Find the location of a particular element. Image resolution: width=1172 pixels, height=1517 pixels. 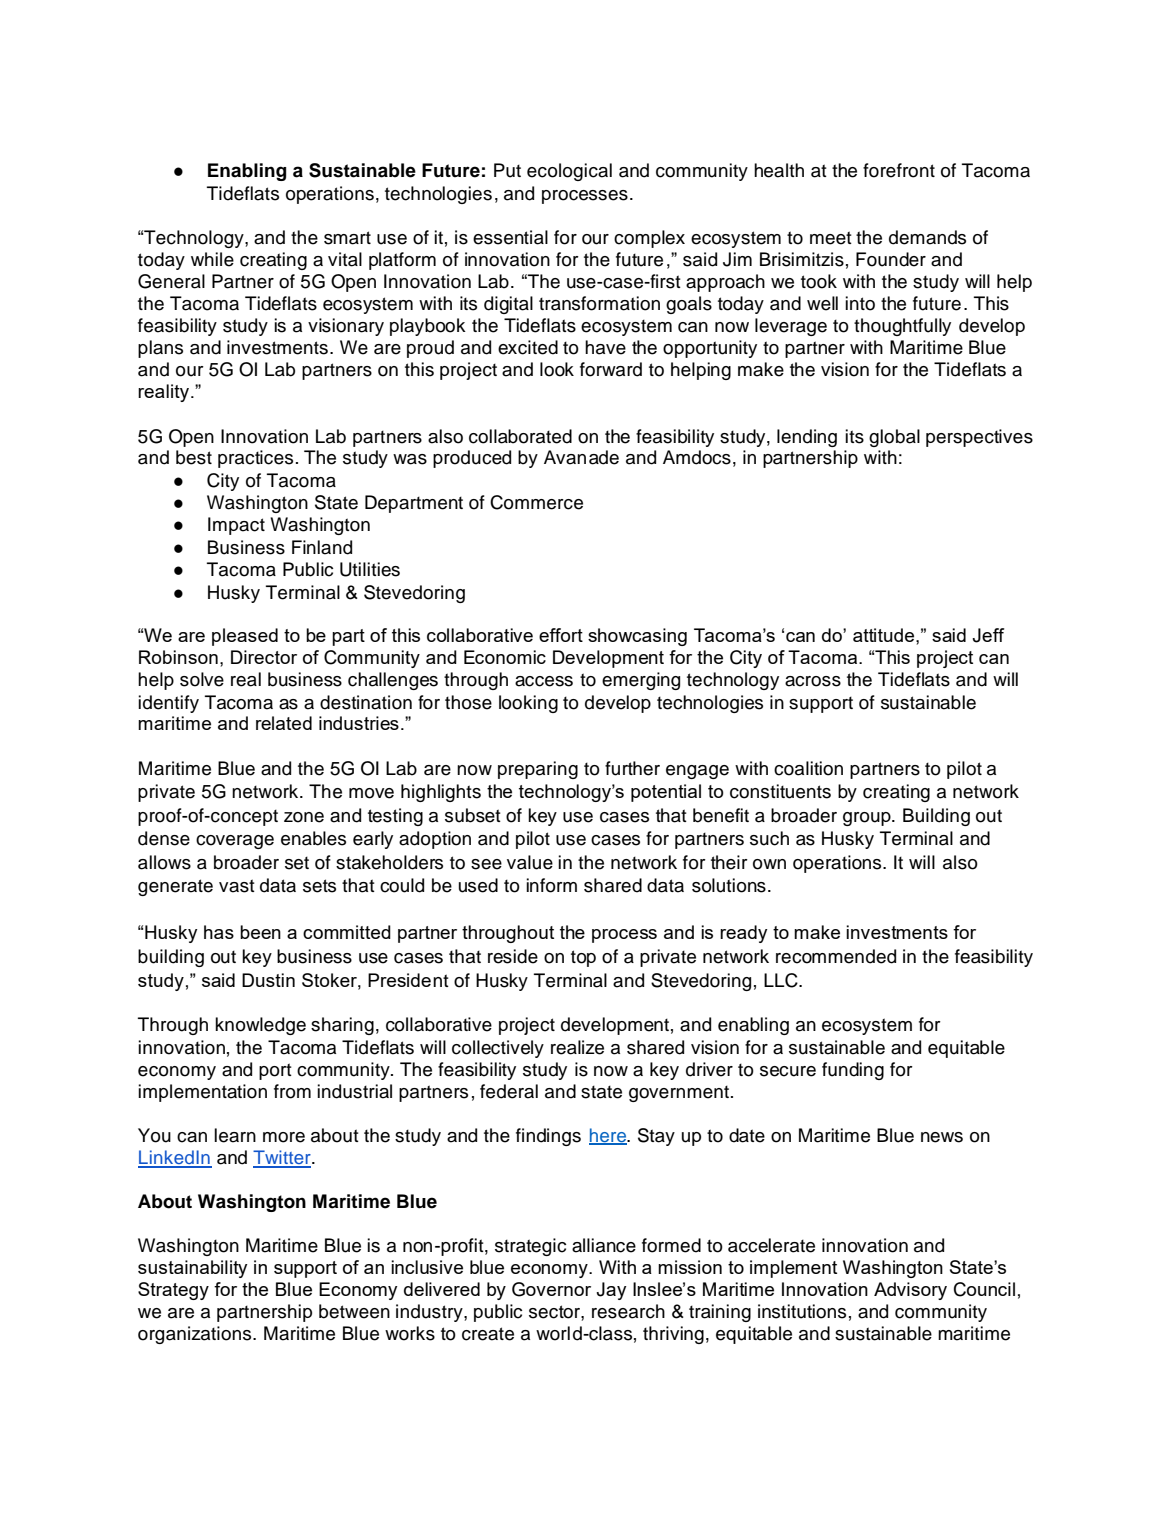

federal is located at coordinates (509, 1091).
